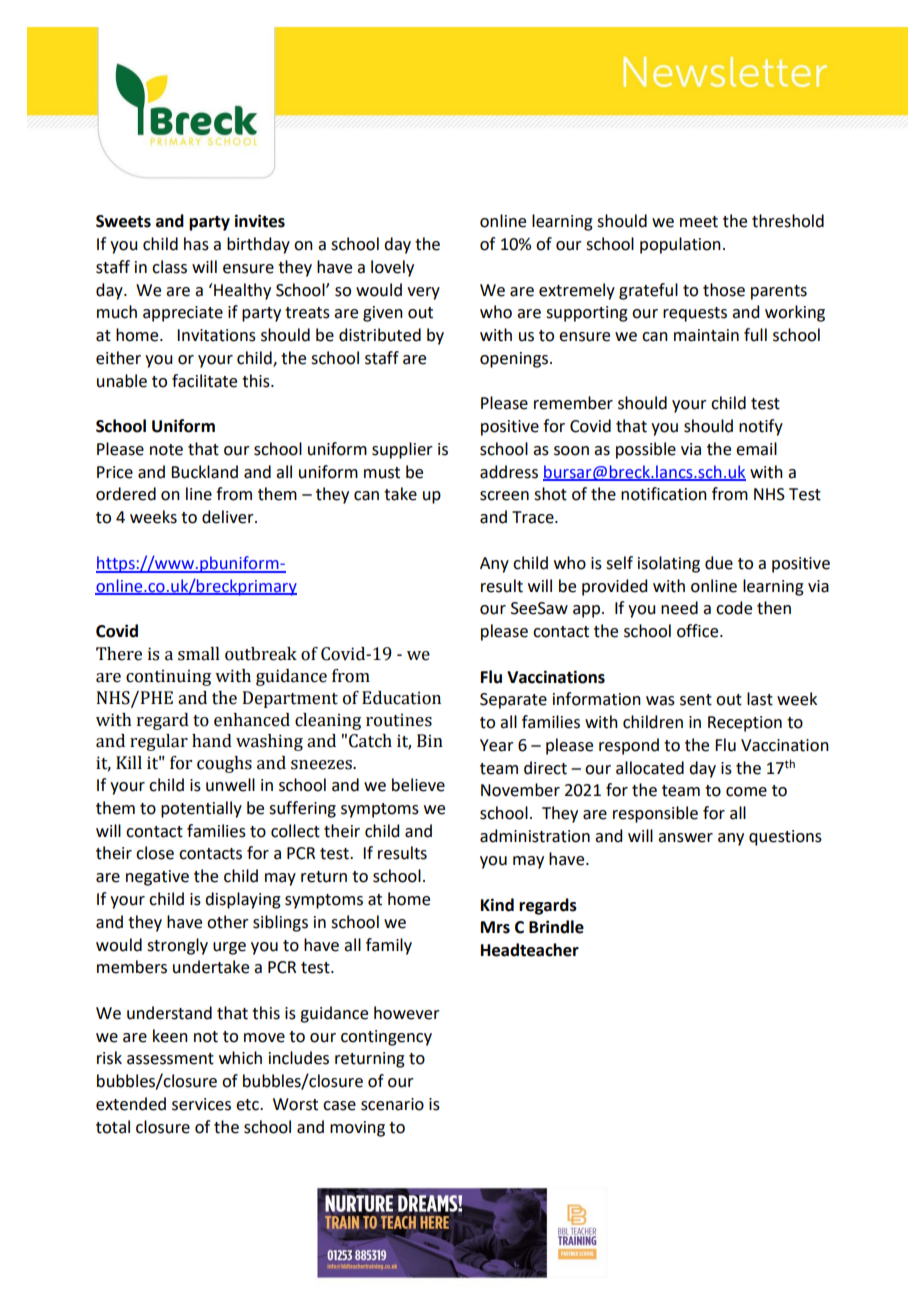  What do you see at coordinates (685, 838) in the screenshot?
I see `answer` at bounding box center [685, 838].
